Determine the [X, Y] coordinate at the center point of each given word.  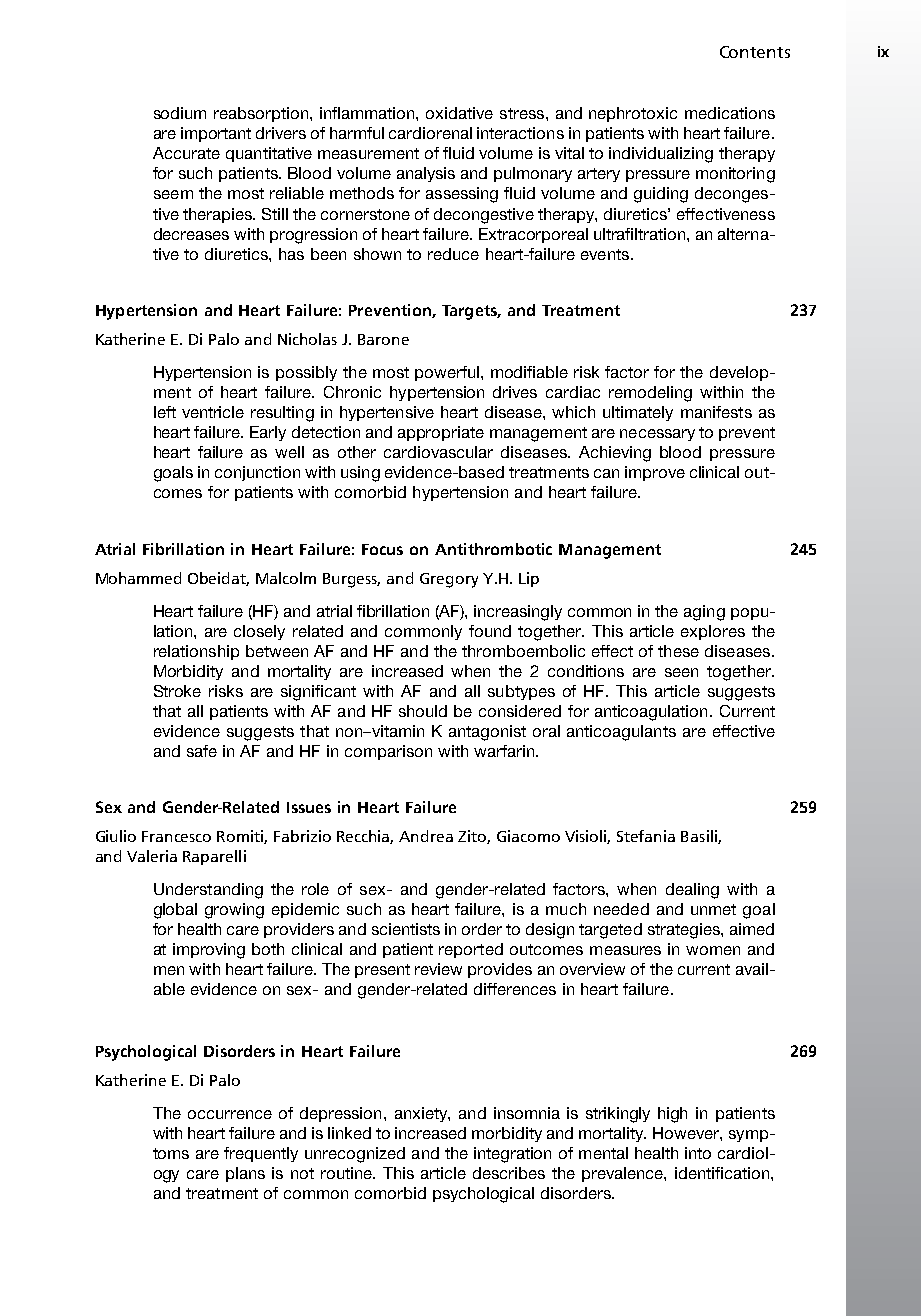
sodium [180, 113]
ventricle [213, 412]
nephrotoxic [633, 114]
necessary [657, 435]
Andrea [426, 836]
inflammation [368, 113]
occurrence [230, 1114]
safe [202, 751]
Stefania [646, 836]
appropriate [441, 433]
